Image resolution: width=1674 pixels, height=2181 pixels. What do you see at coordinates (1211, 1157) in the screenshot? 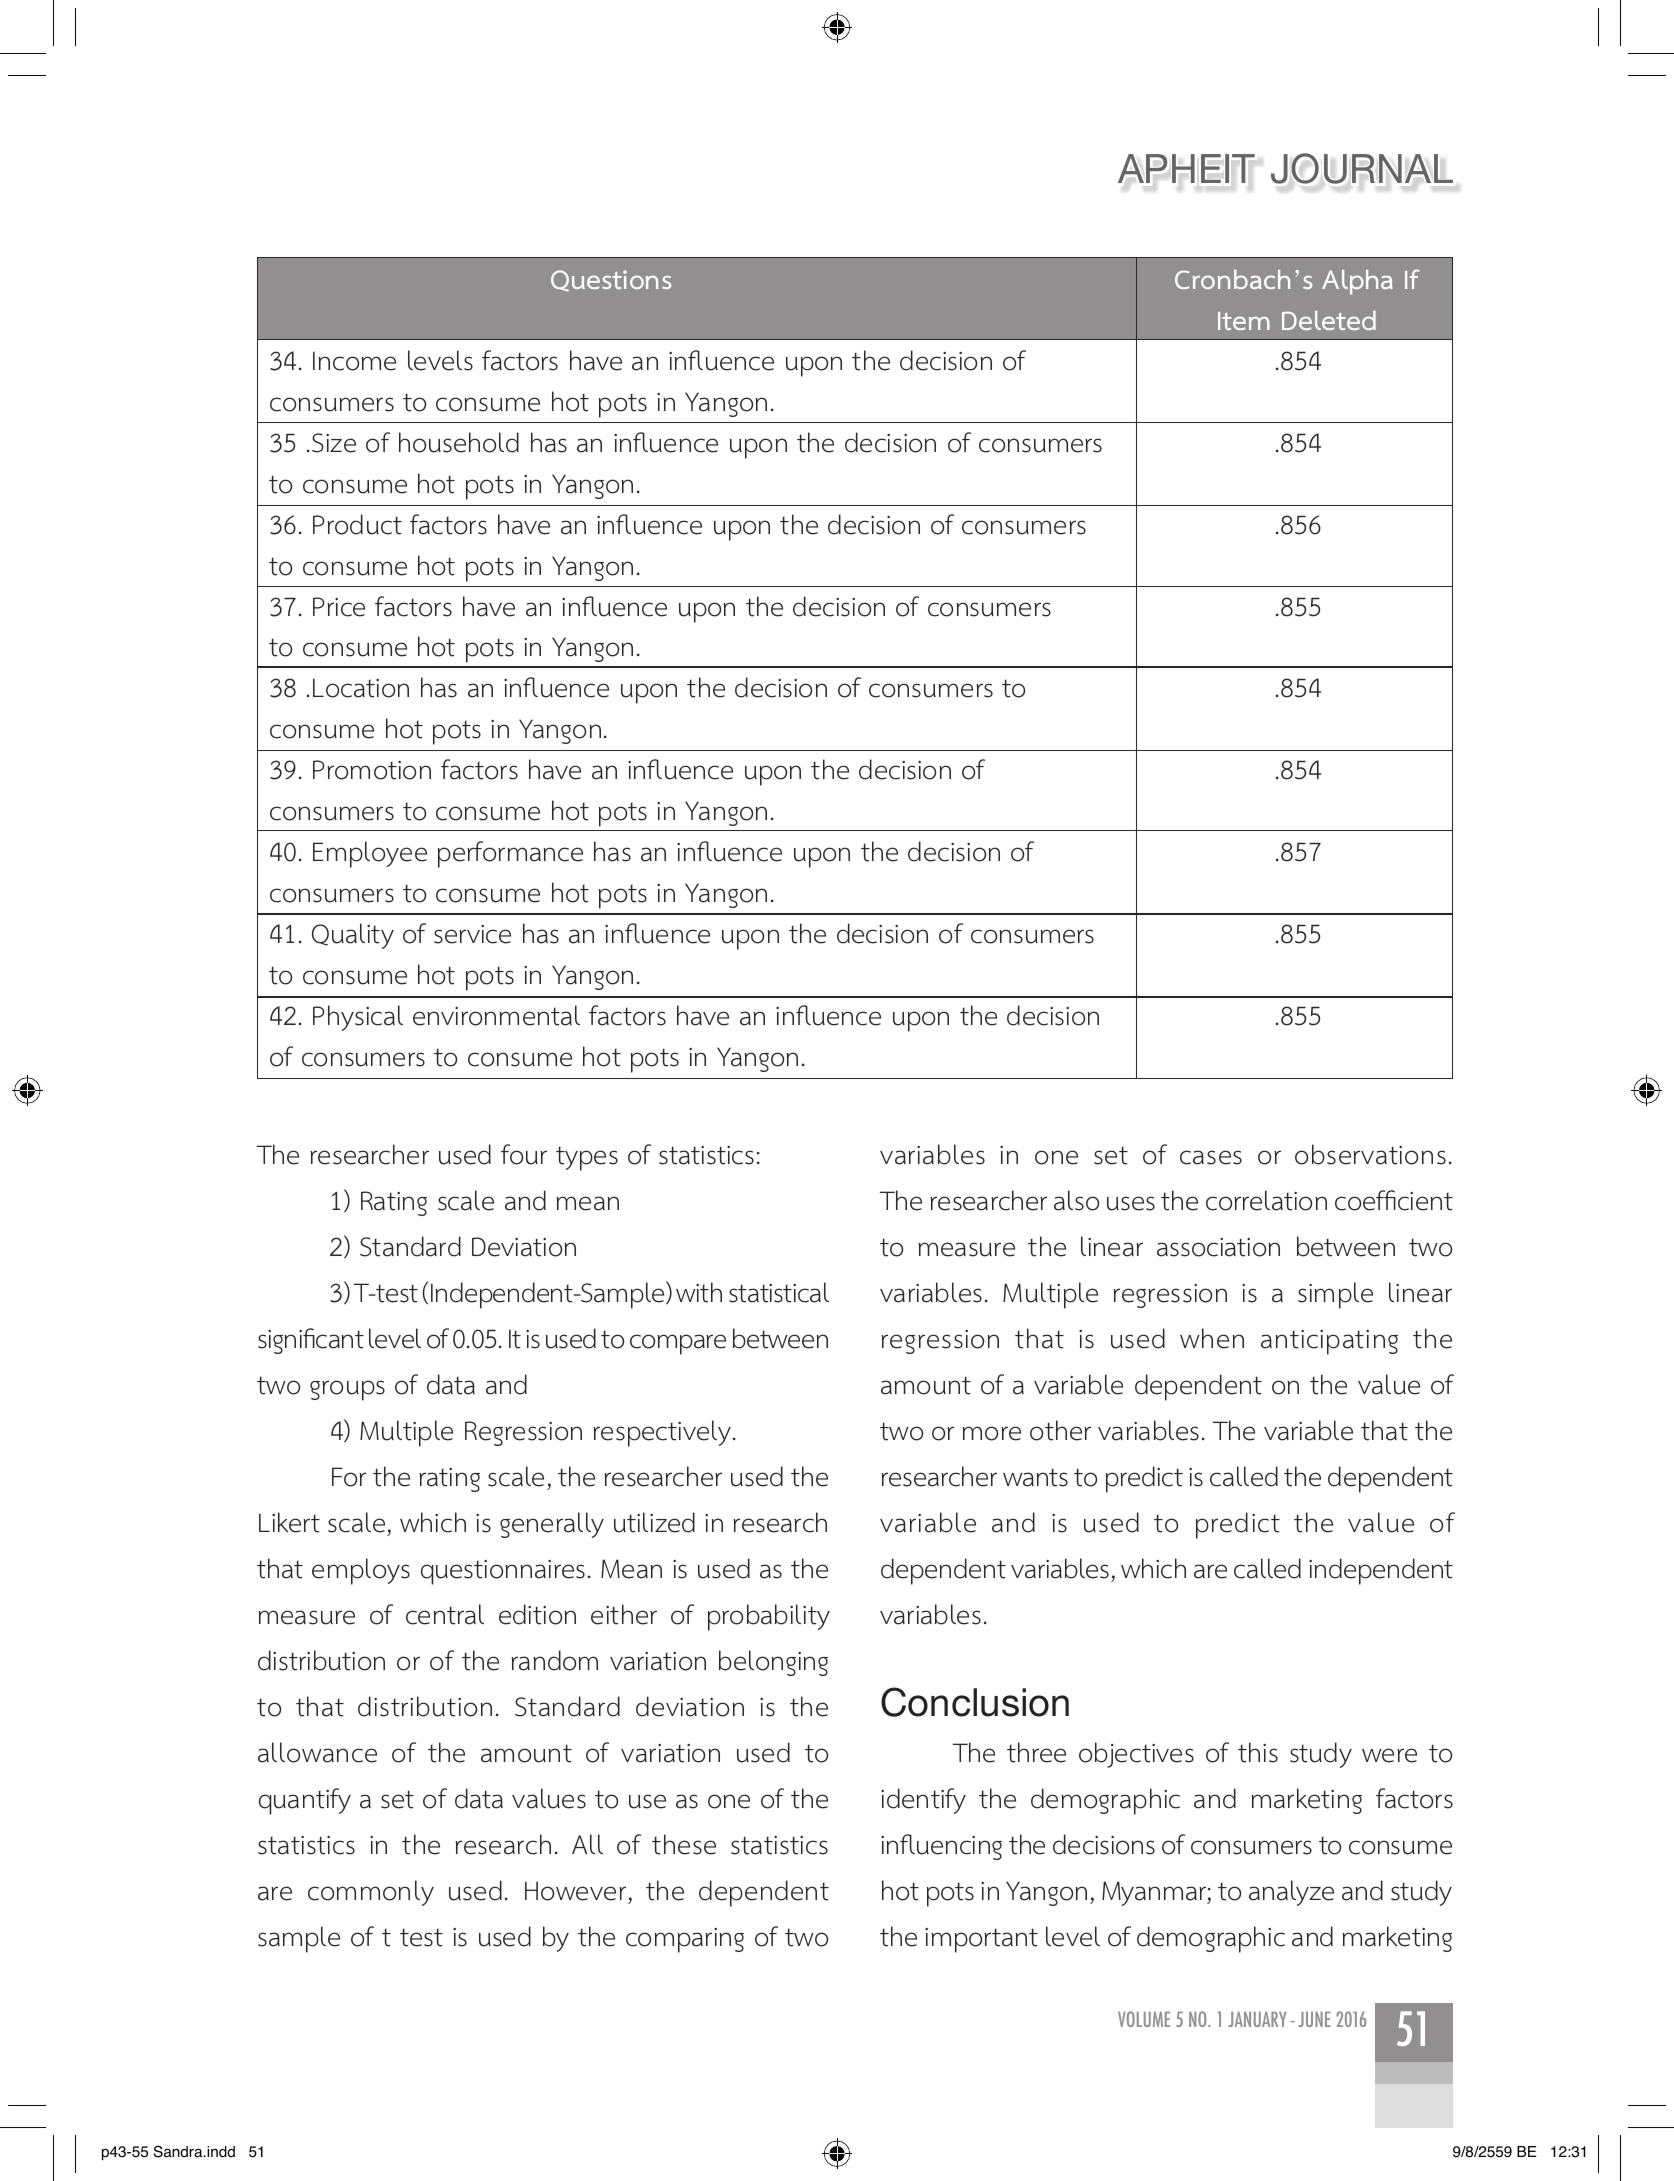
I see `cases` at bounding box center [1211, 1157].
